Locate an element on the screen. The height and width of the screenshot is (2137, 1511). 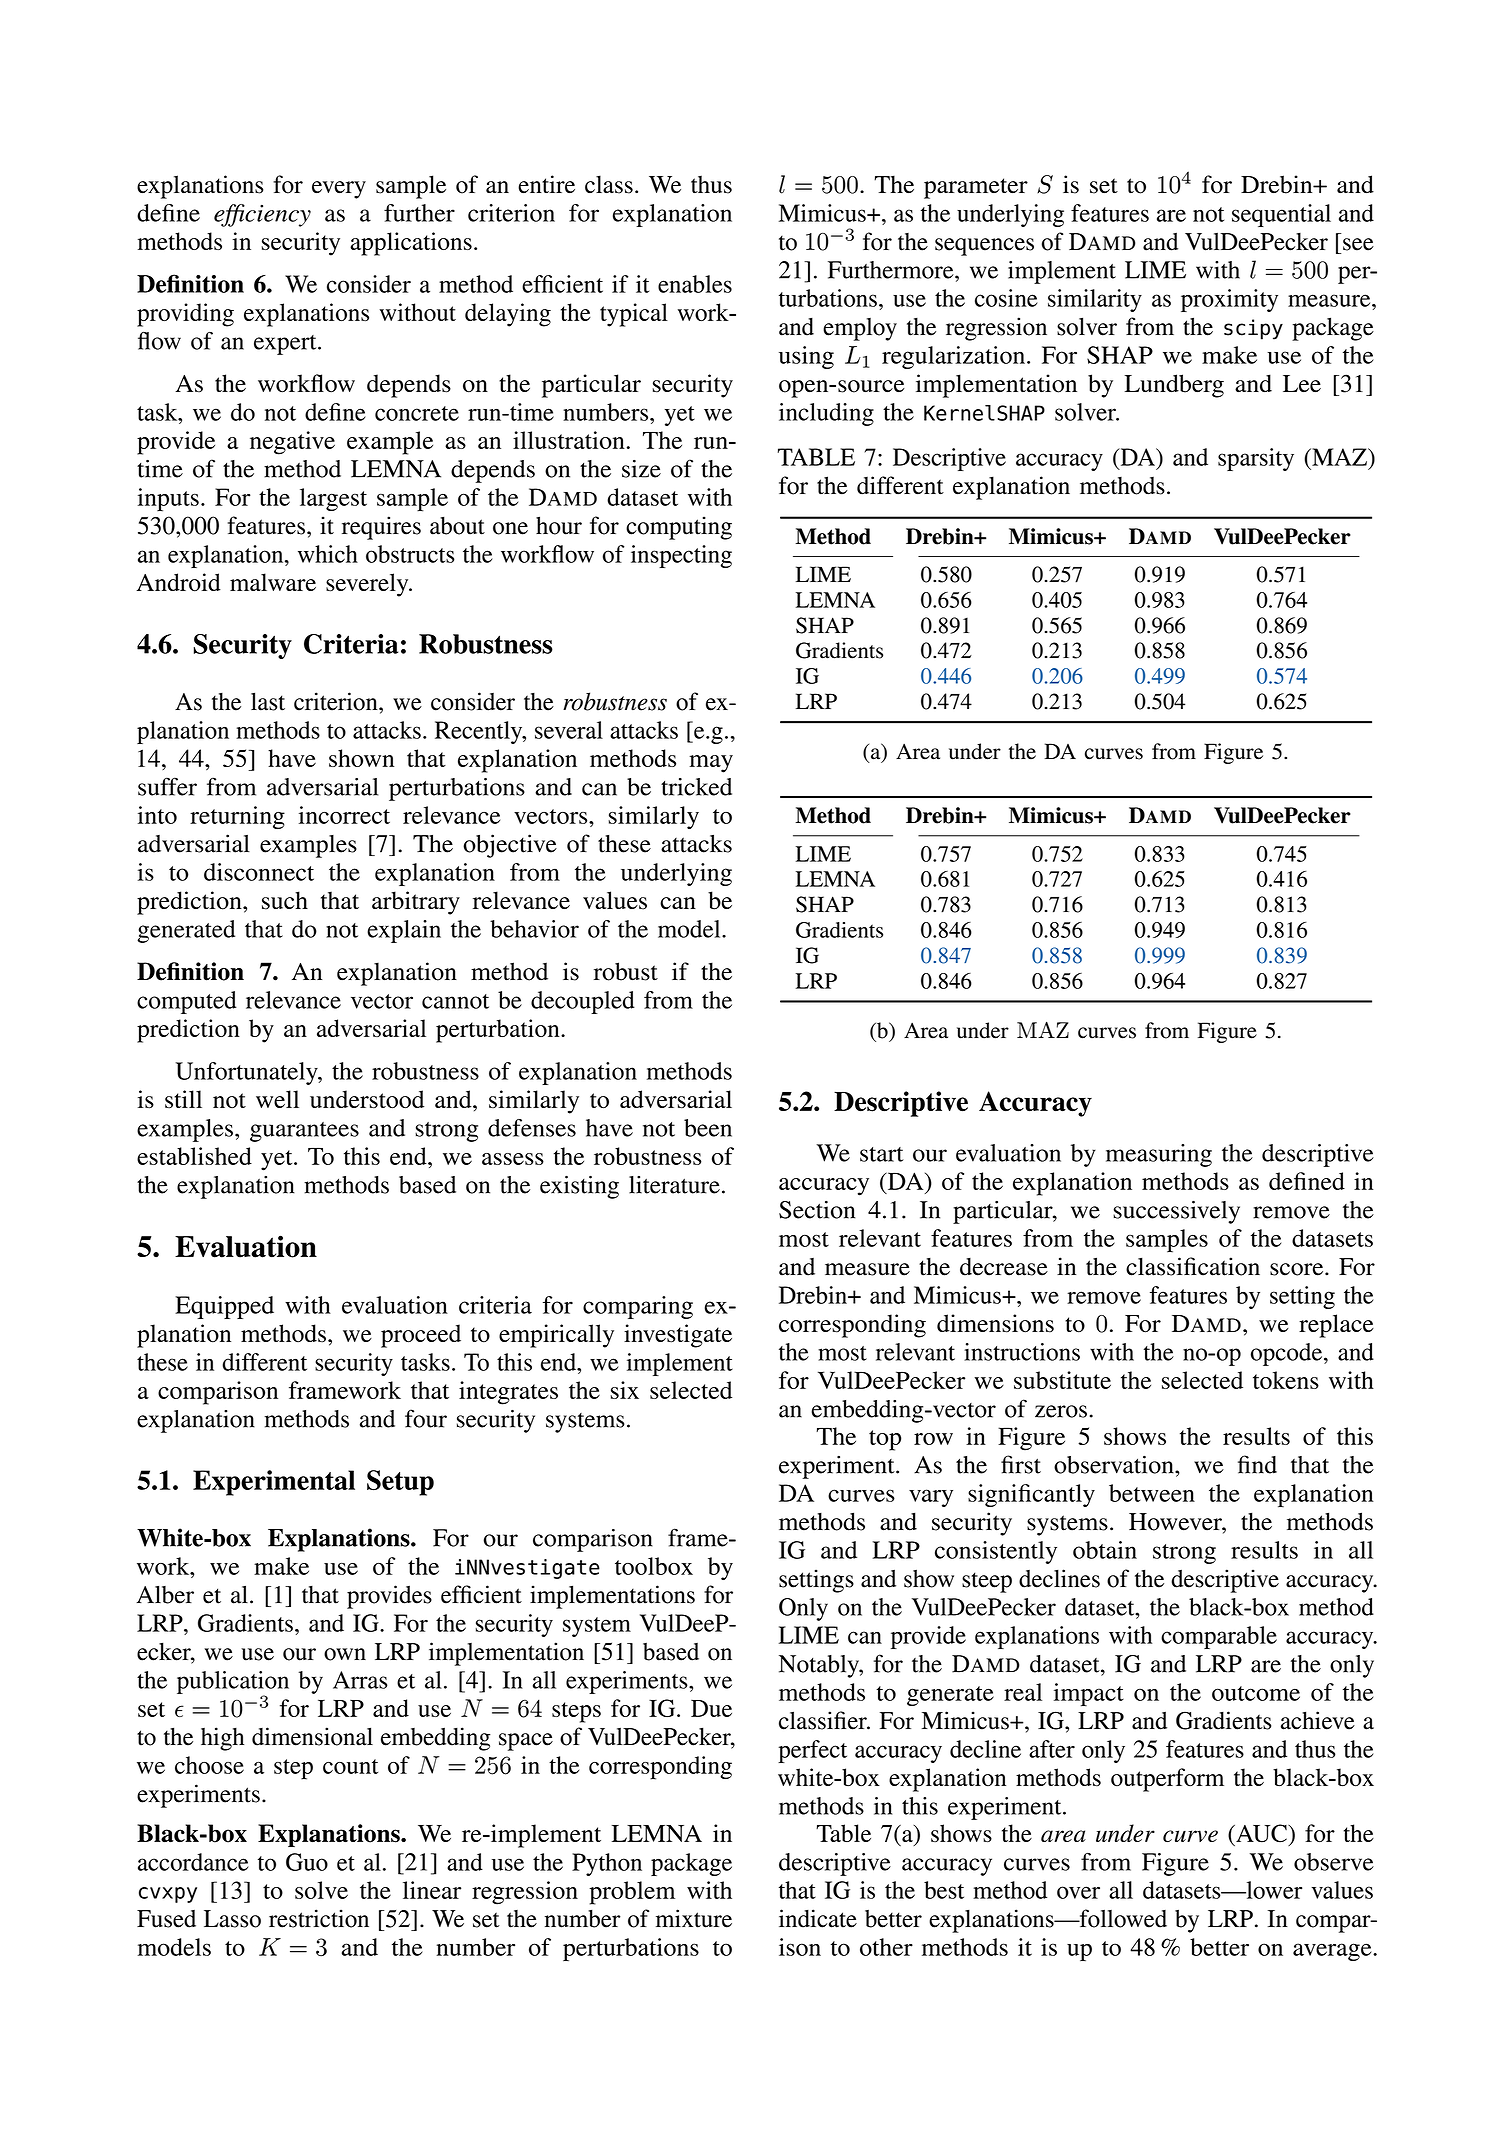
enables is located at coordinates (695, 284).
